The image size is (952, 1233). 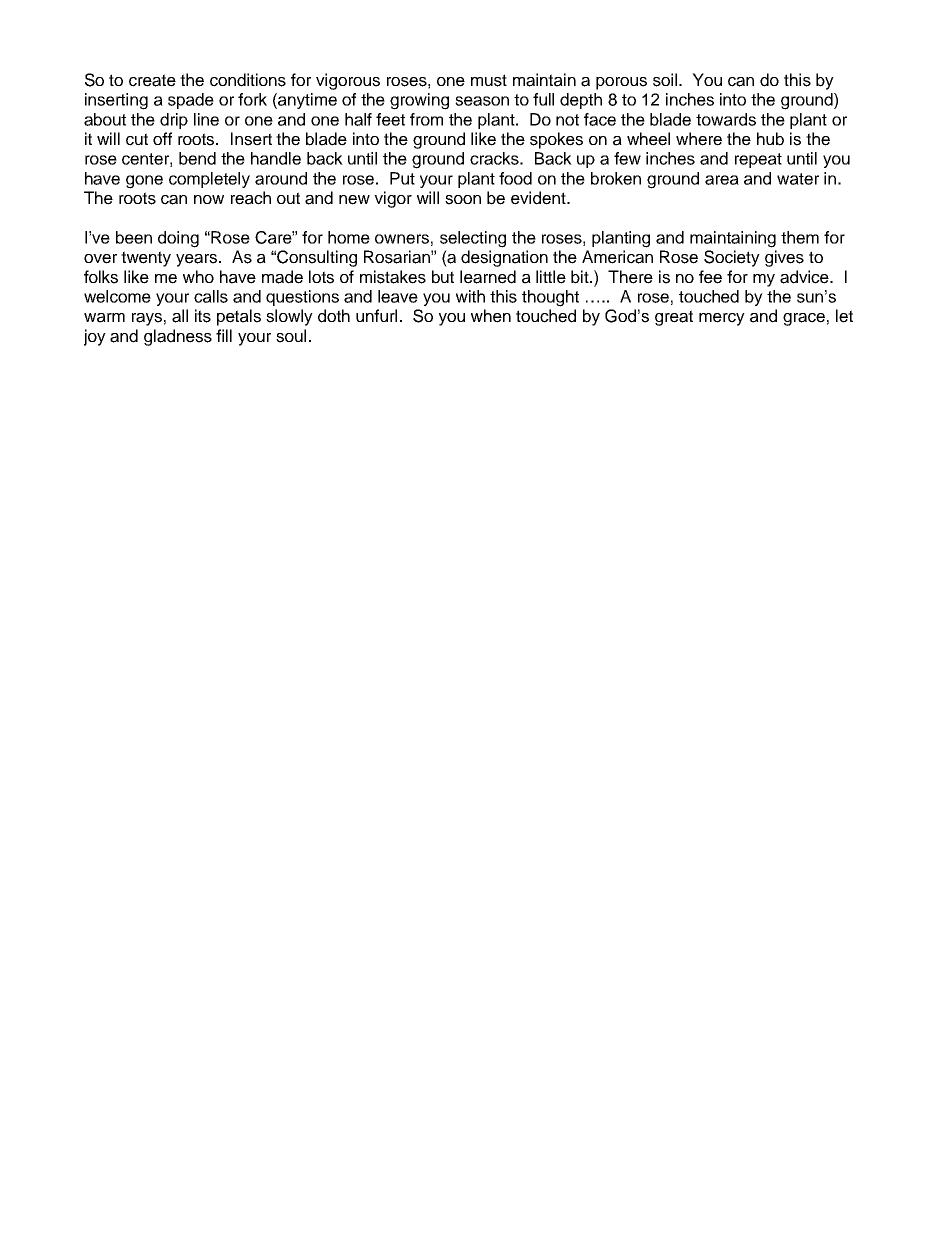 I want to click on now, so click(x=209, y=199).
